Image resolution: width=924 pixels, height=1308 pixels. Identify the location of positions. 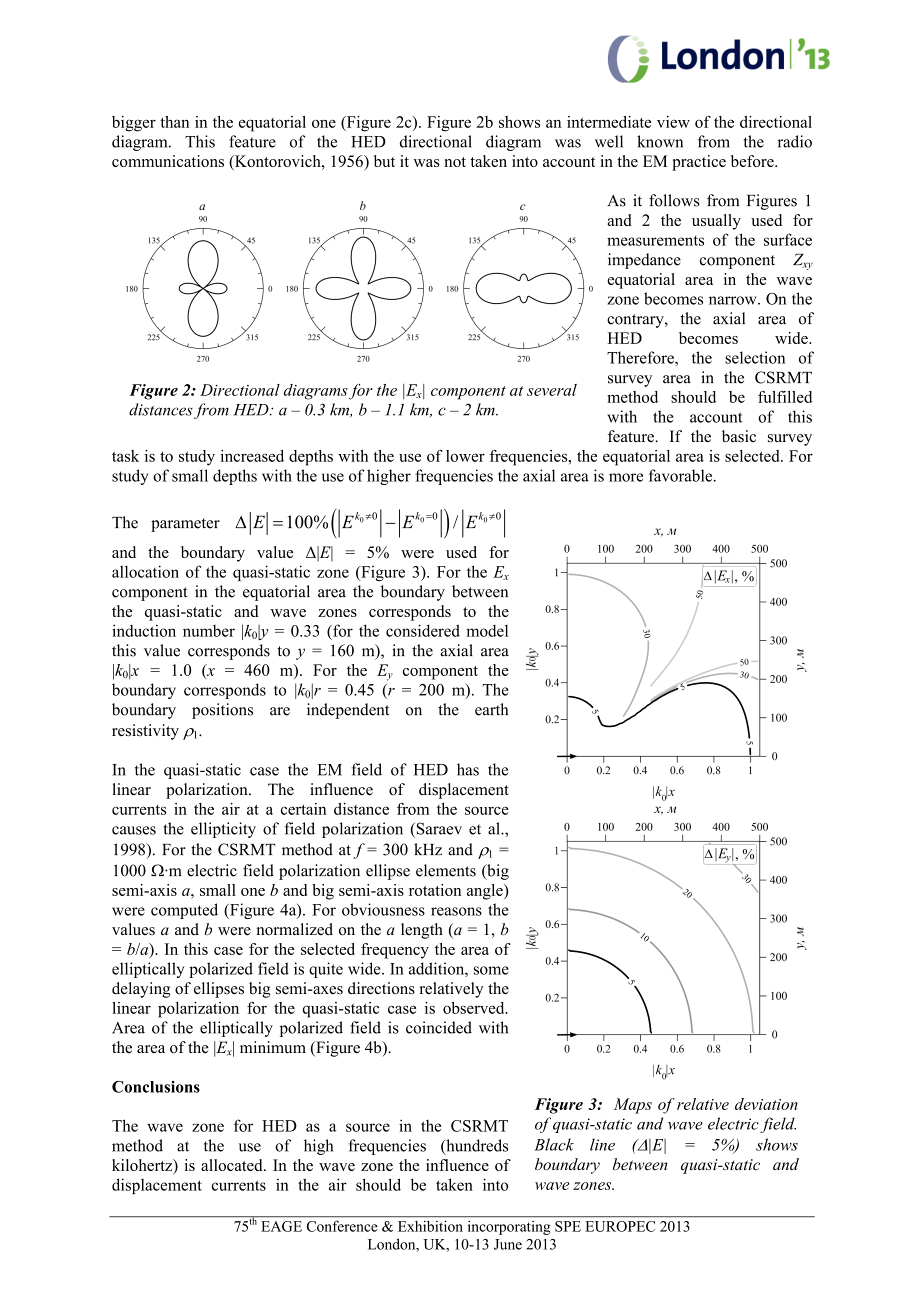
(222, 711).
